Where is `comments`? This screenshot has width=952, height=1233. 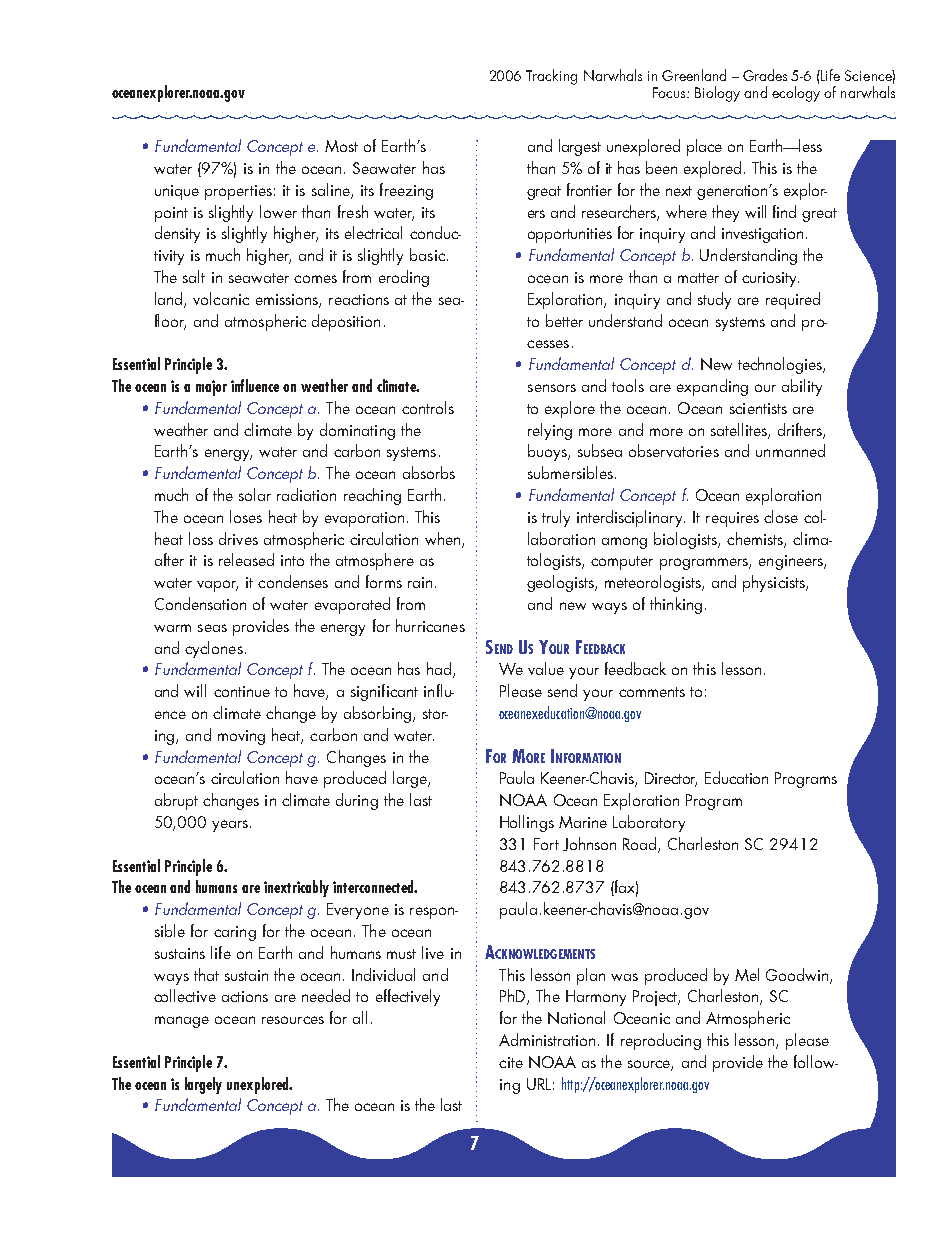
comments is located at coordinates (652, 692).
